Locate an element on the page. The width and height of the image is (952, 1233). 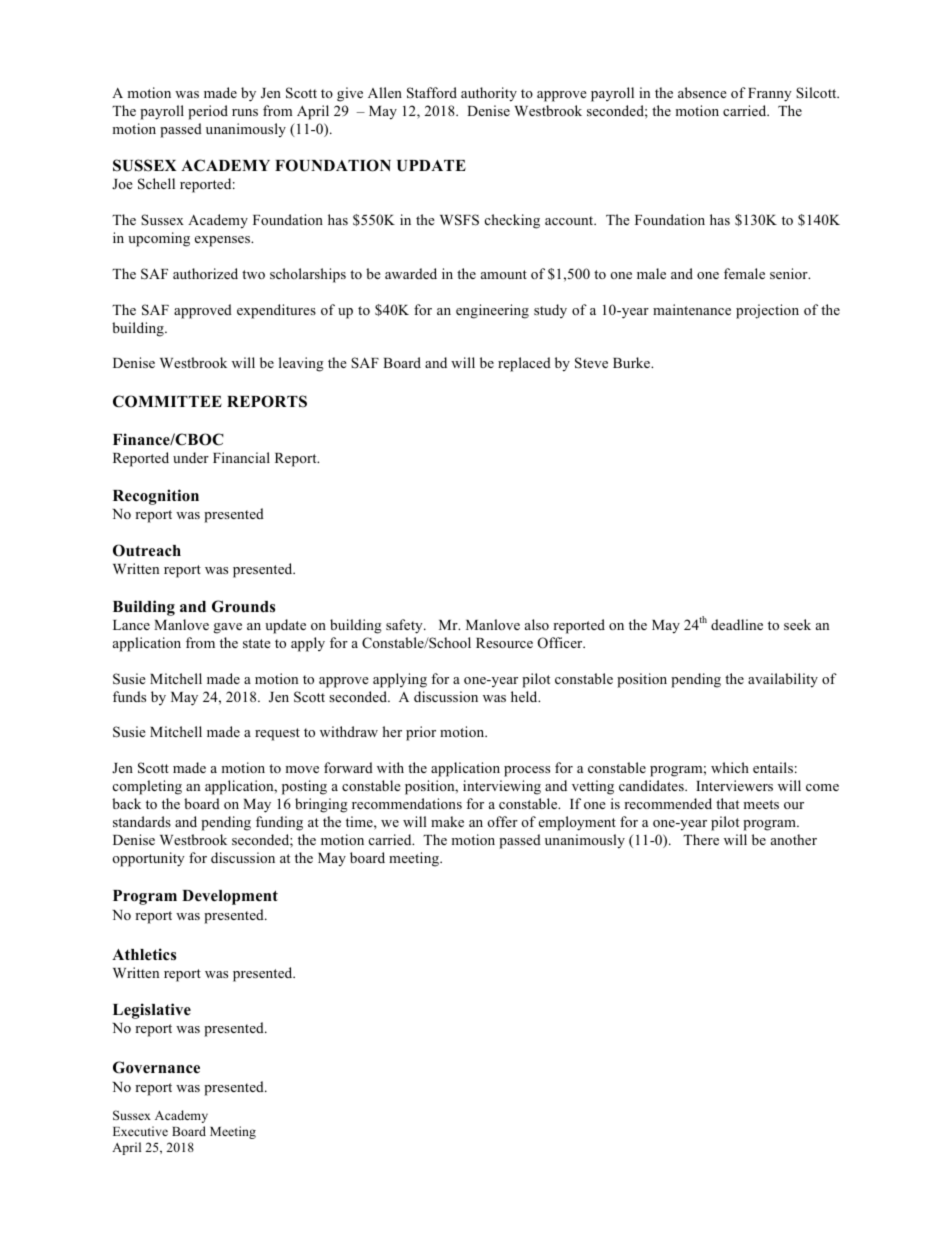
opportunity is located at coordinates (148, 859).
